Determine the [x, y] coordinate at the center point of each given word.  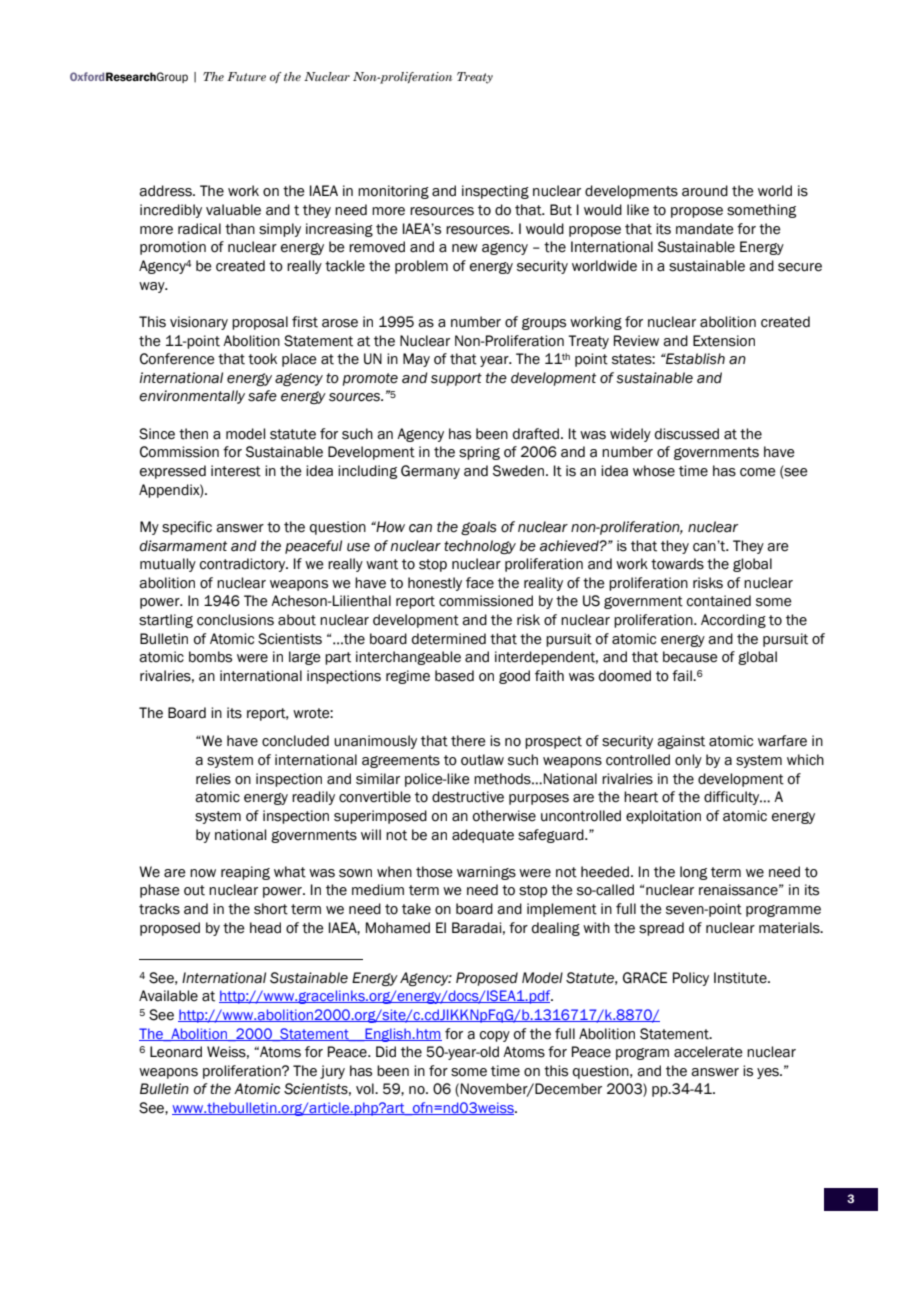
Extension [724, 341]
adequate [483, 836]
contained [719, 601]
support [456, 379]
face [480, 583]
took [262, 359]
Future [246, 76]
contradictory [244, 565]
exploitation [663, 817]
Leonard [176, 1052]
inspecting [495, 192]
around [705, 191]
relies [213, 779]
